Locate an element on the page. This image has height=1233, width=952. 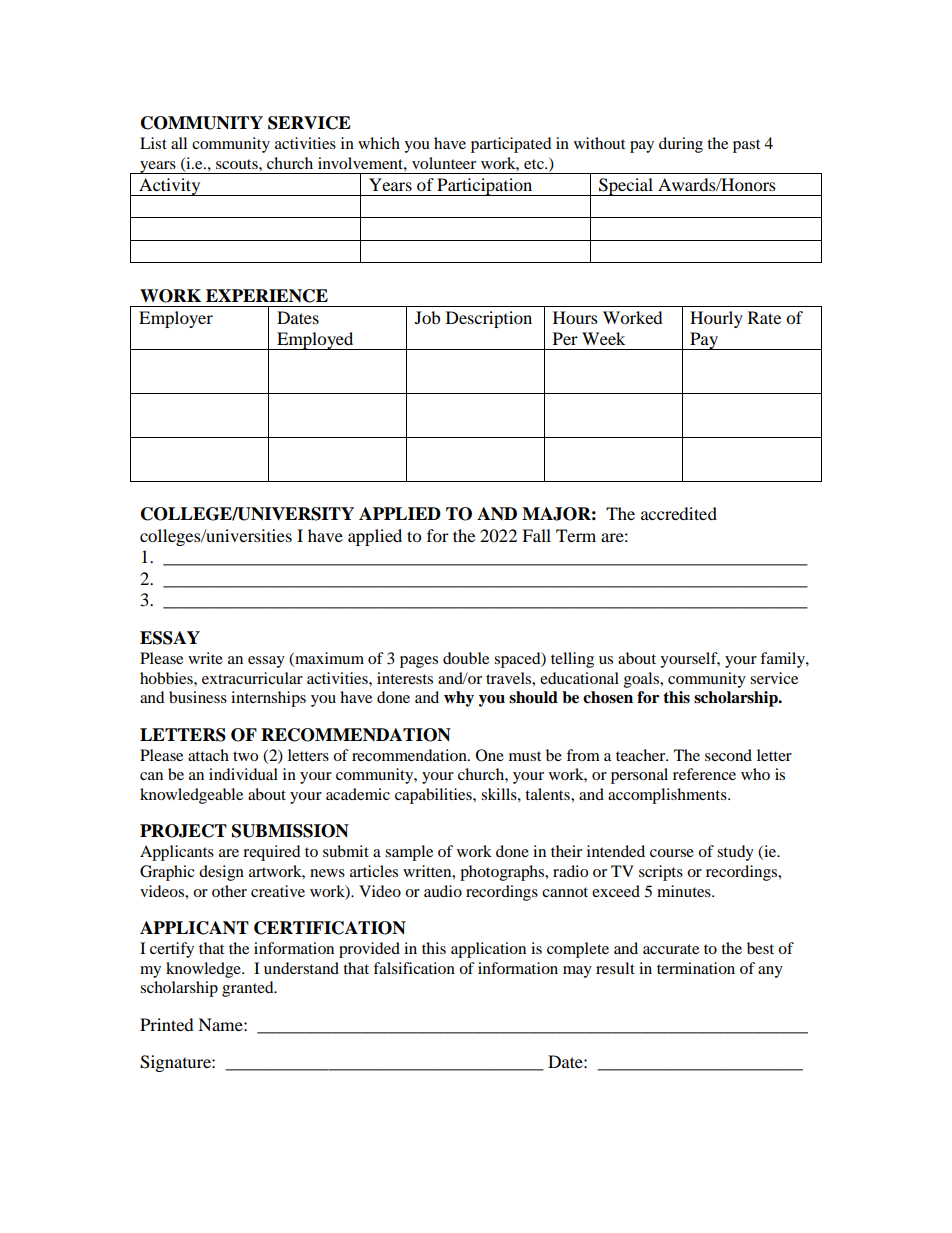
volunteer is located at coordinates (444, 163).
